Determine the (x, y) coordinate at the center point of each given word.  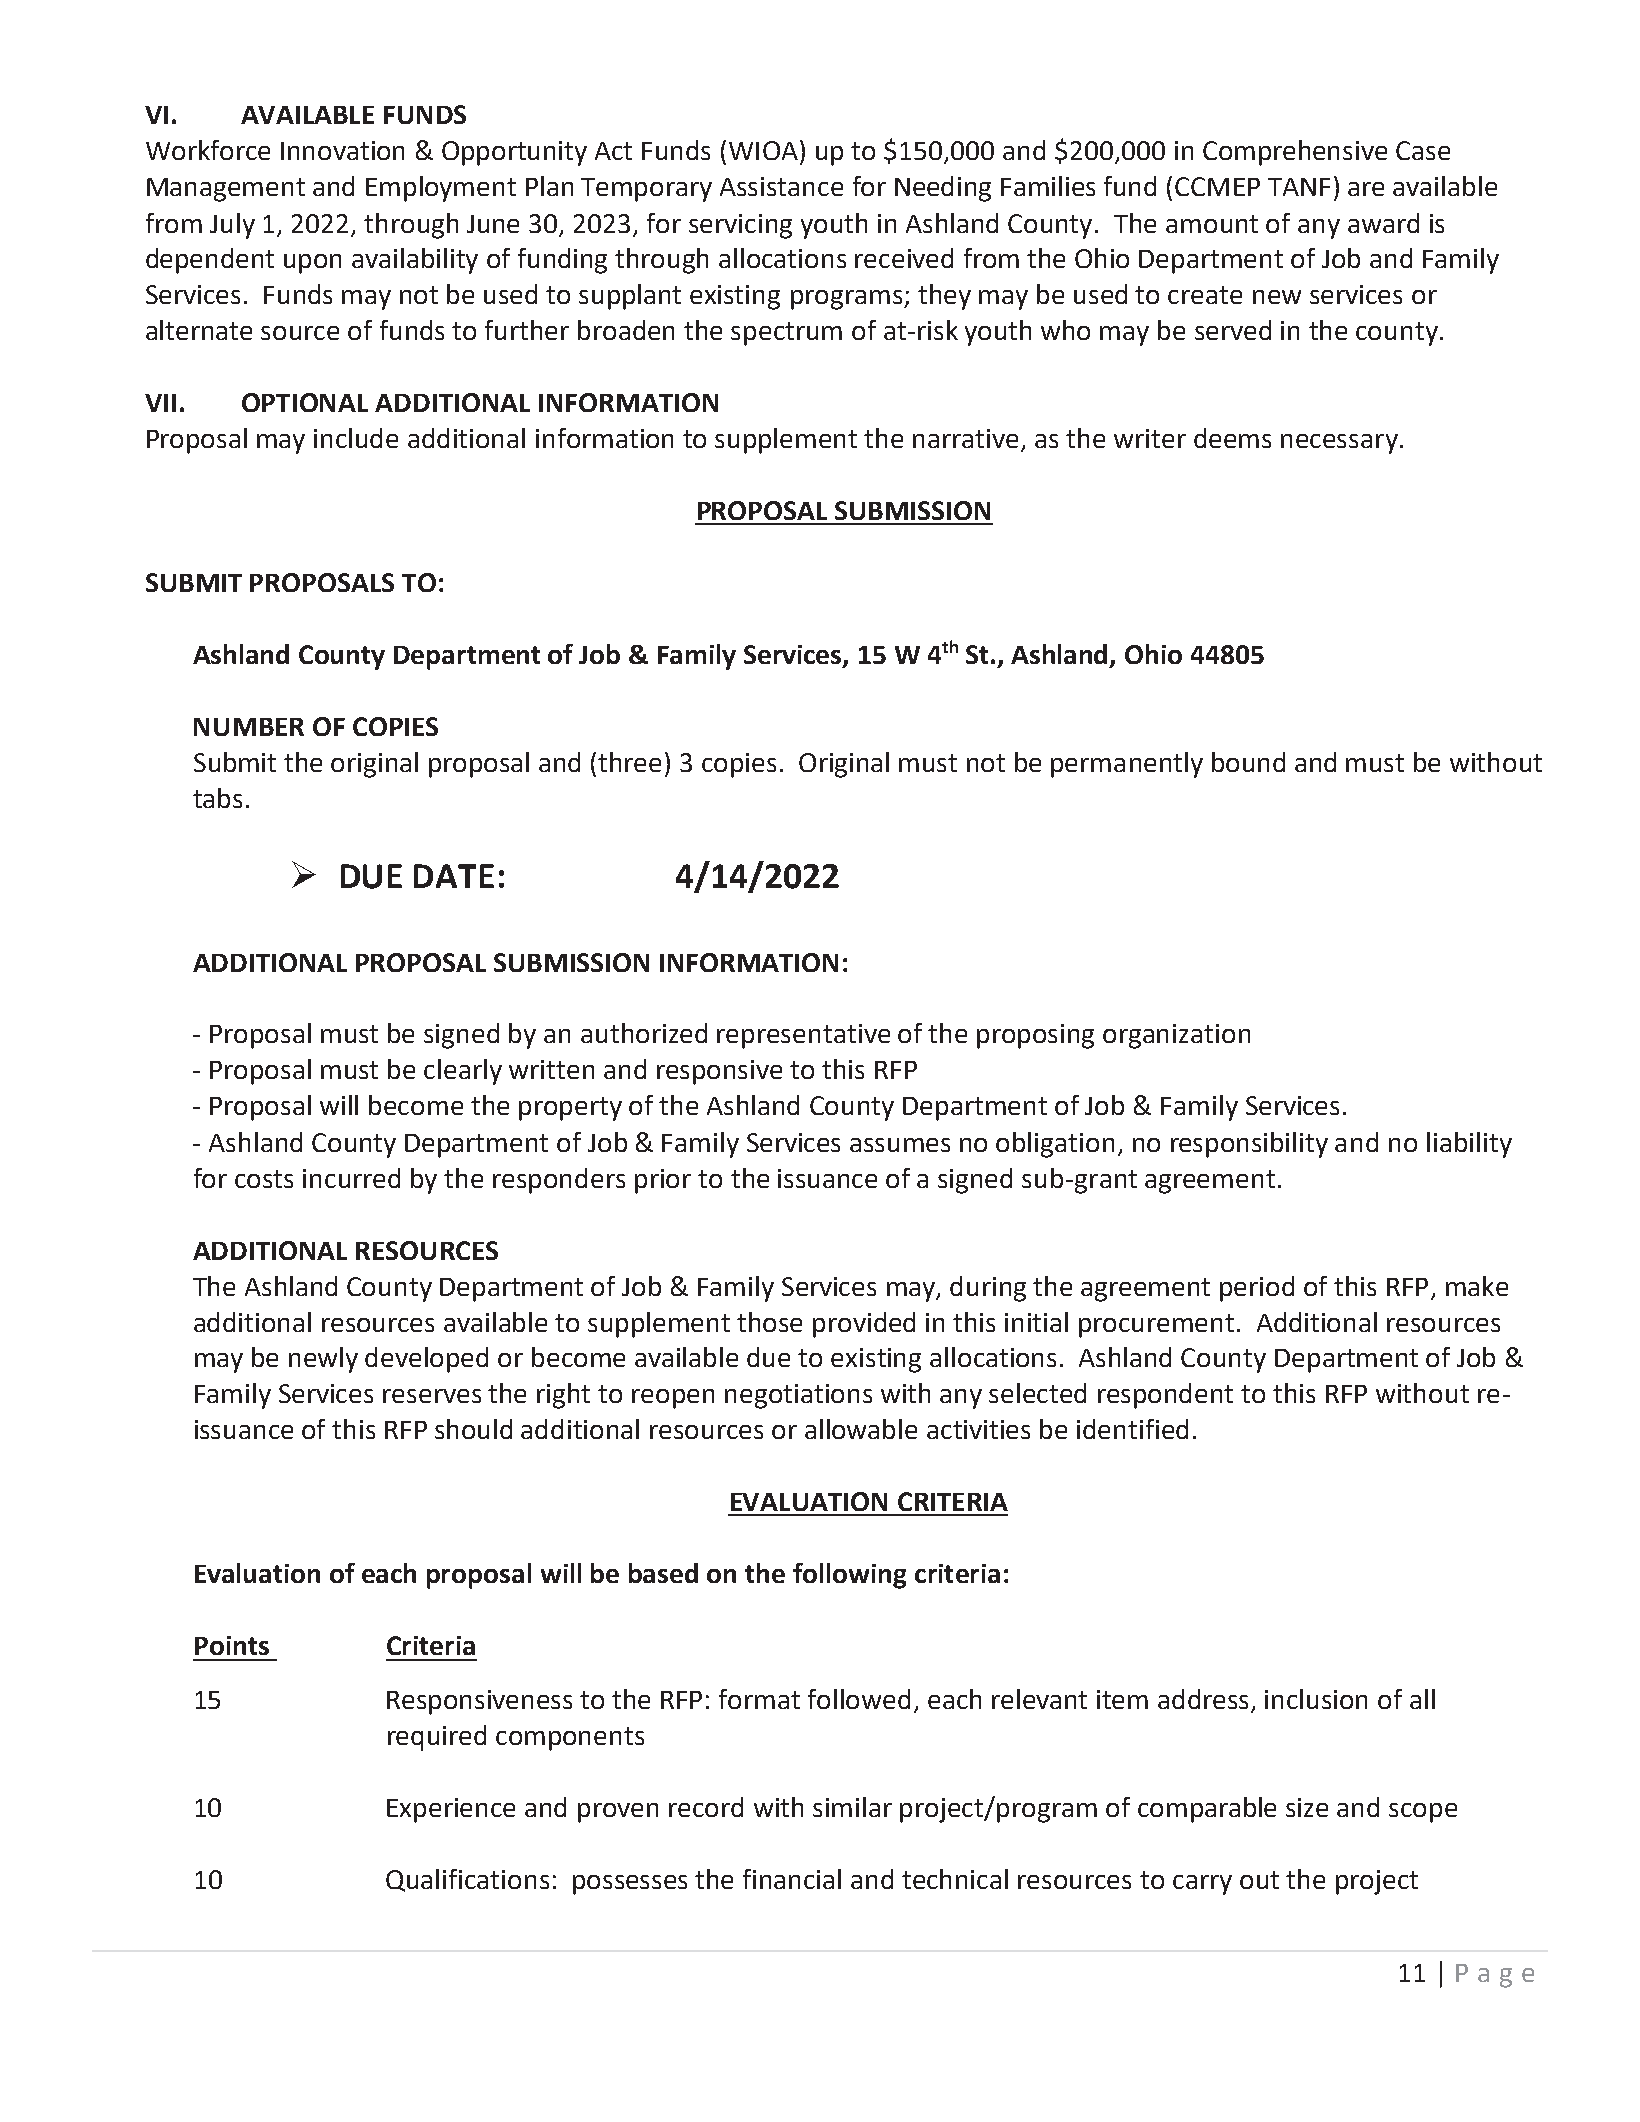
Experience (451, 1810)
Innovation (342, 150)
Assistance (781, 186)
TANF (1299, 187)
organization (1176, 1036)
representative (803, 1036)
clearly (463, 1072)
